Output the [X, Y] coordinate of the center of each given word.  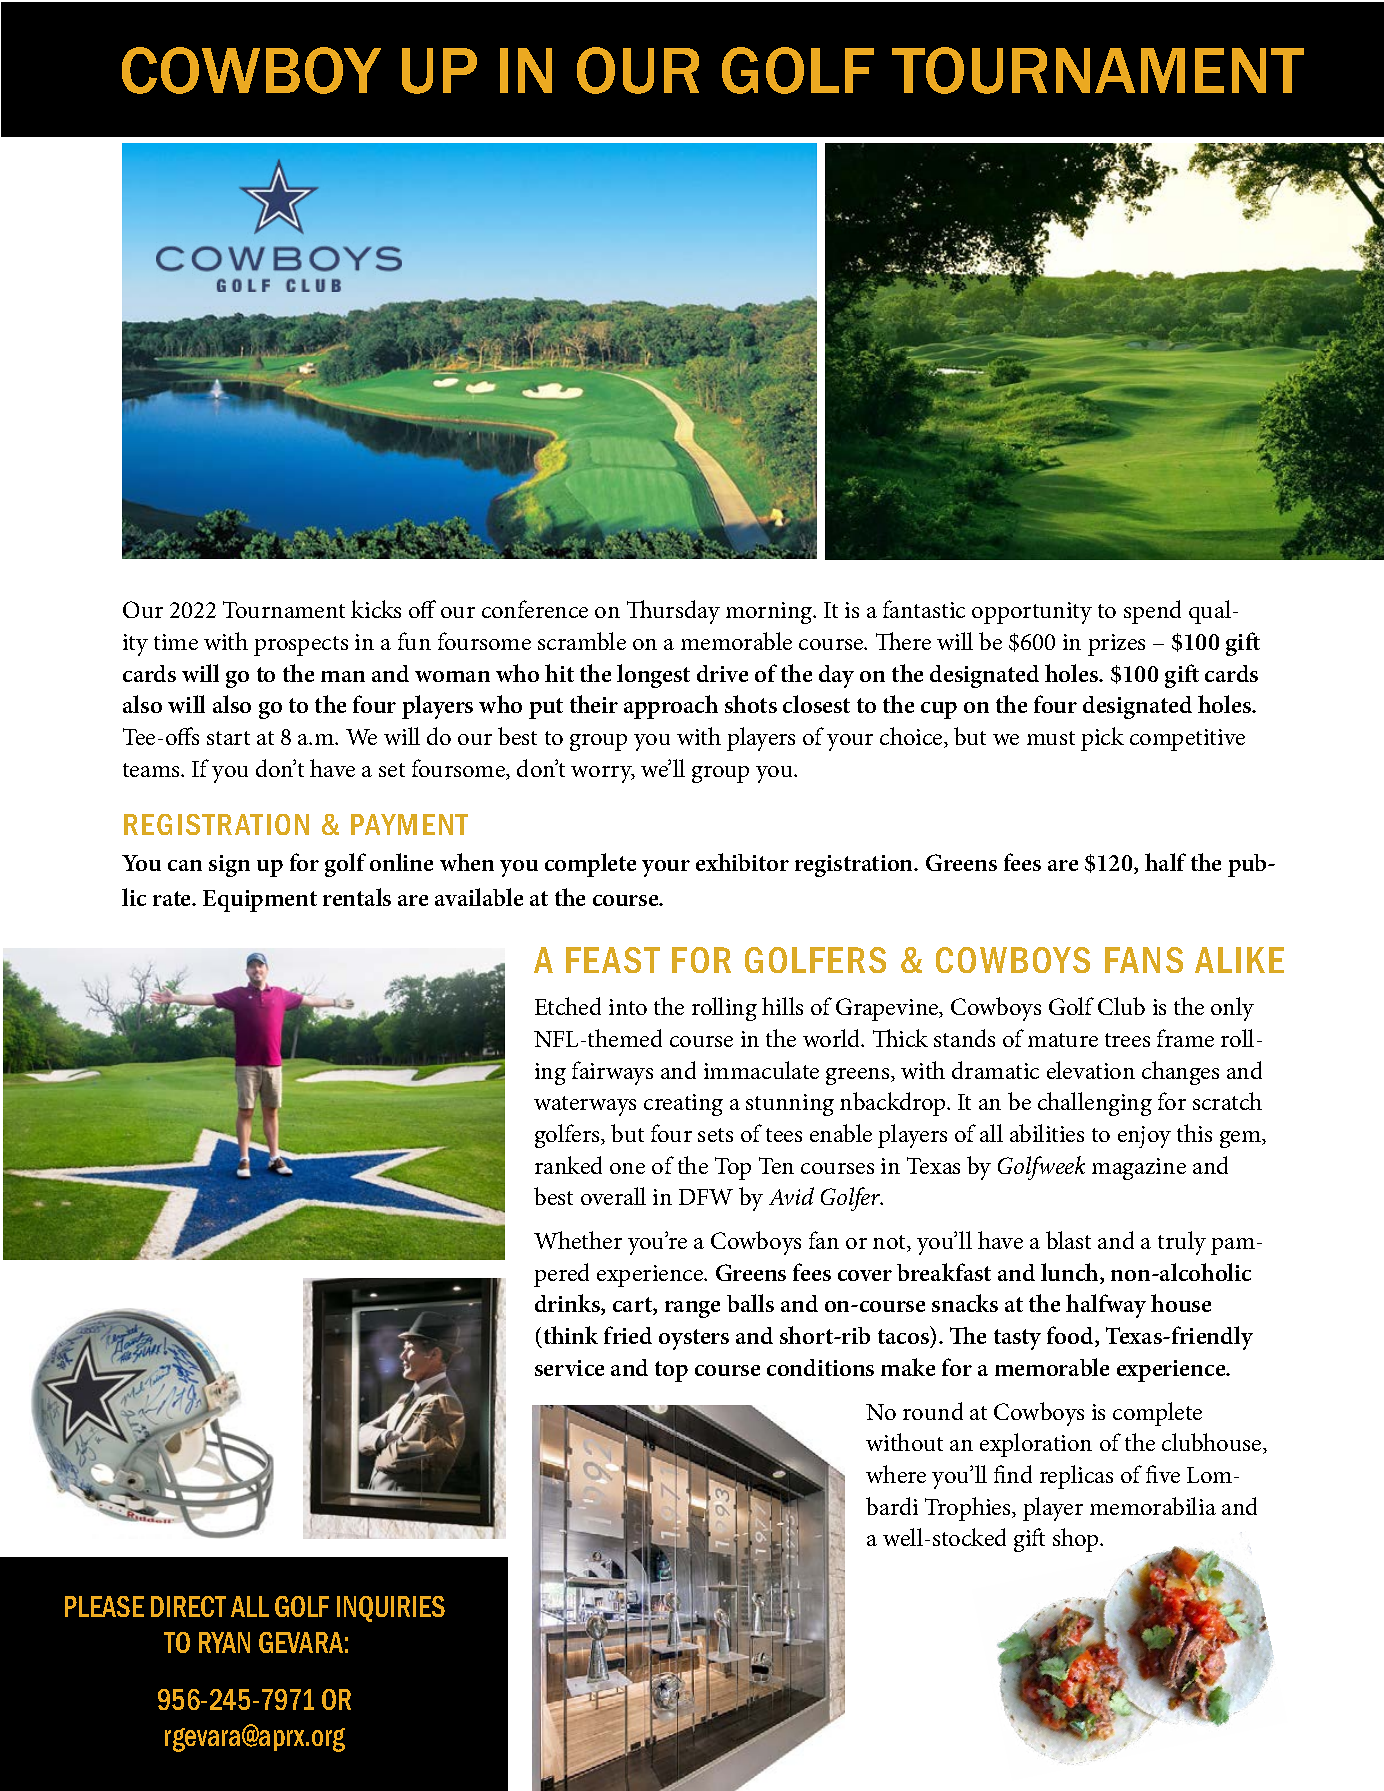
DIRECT [188, 1606]
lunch [1071, 1273]
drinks [568, 1304]
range [692, 1309]
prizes [1116, 645]
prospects [301, 646]
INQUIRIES [391, 1609]
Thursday [673, 612]
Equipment [260, 901]
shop [1077, 1540]
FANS [1144, 960]
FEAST [613, 960]
